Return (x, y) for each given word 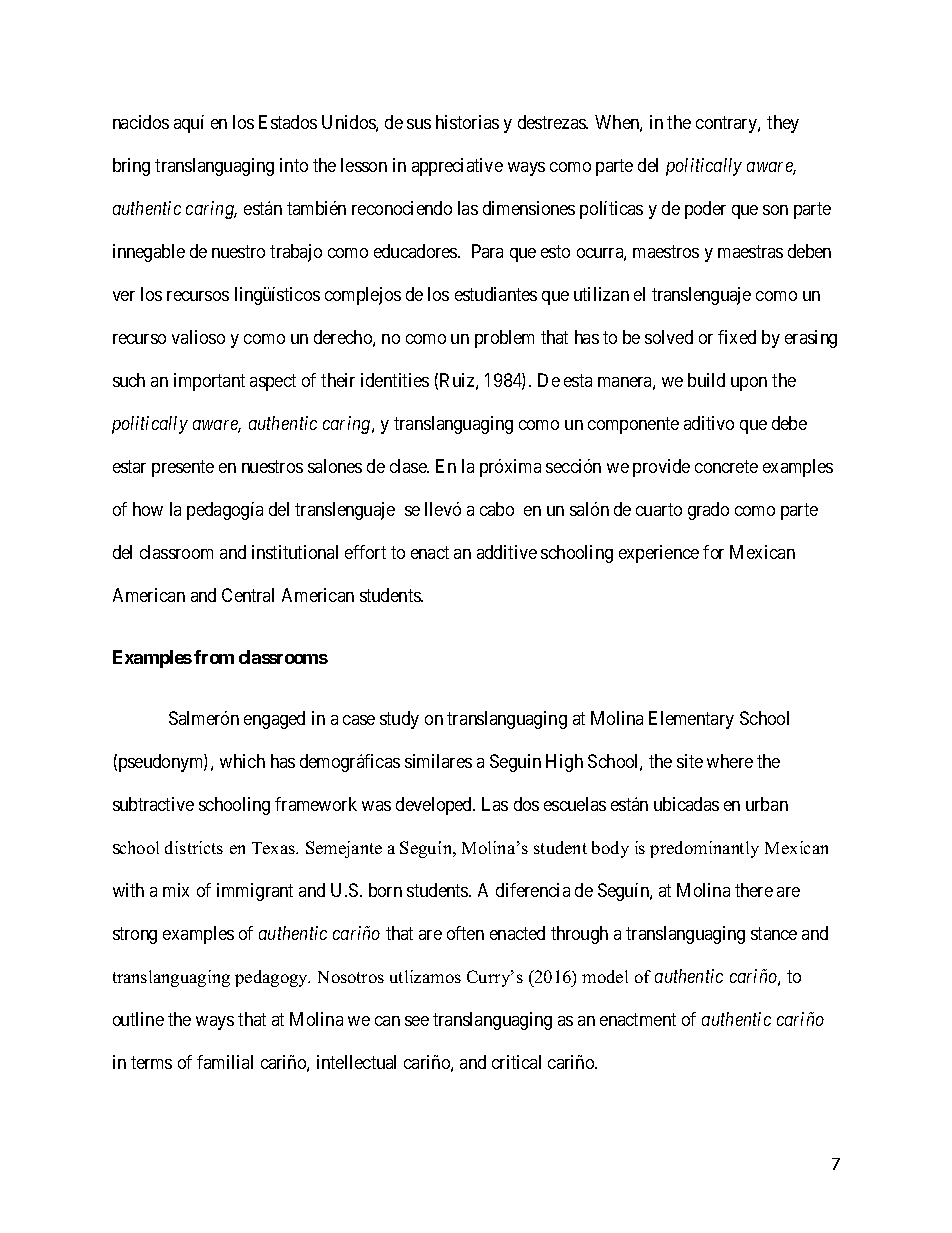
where (730, 761)
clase (409, 466)
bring (131, 167)
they (783, 124)
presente (183, 468)
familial (225, 1062)
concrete (726, 466)
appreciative (457, 167)
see (417, 1021)
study (399, 720)
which (242, 761)
